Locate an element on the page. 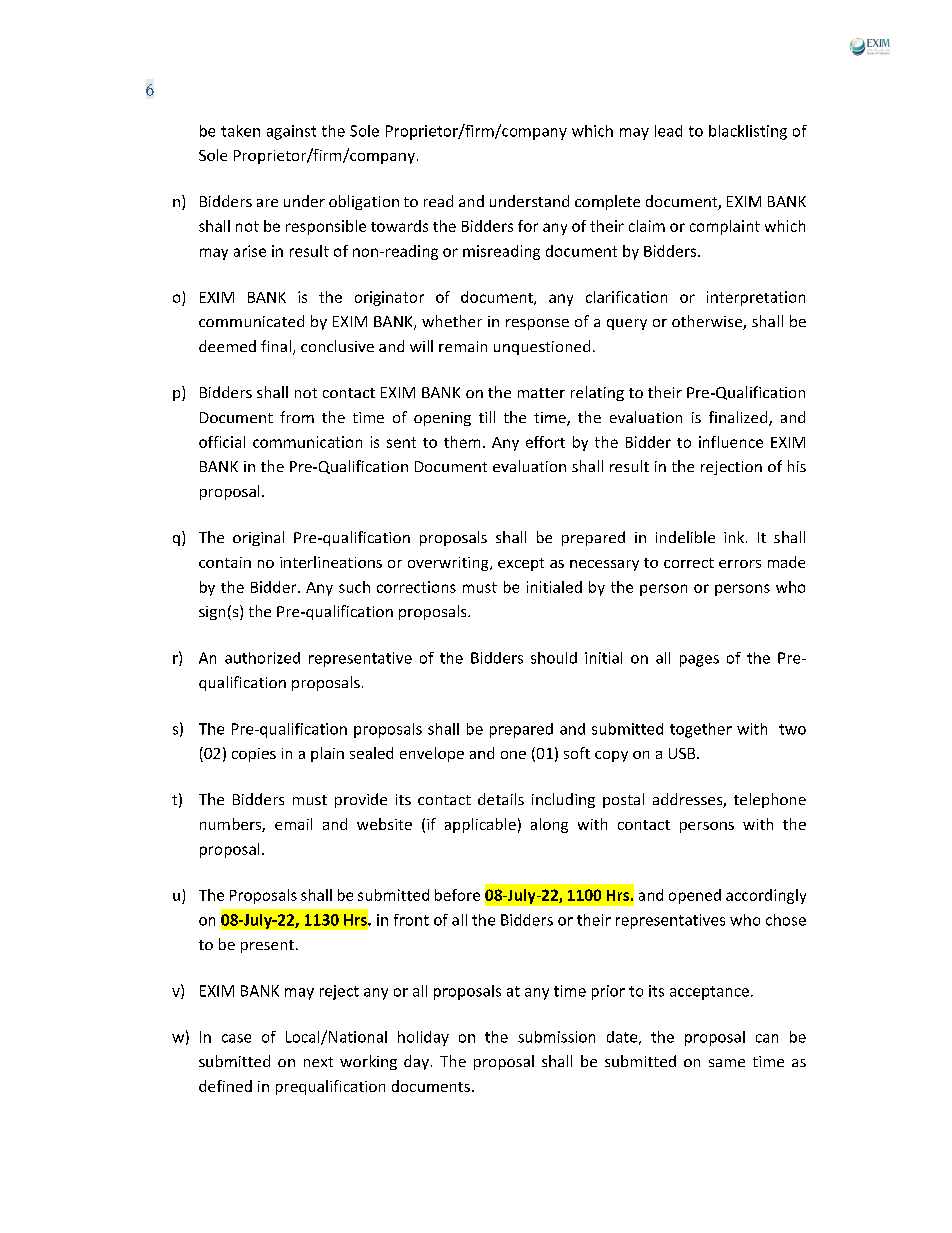 This image has height=1233, width=952. telephone is located at coordinates (770, 800).
